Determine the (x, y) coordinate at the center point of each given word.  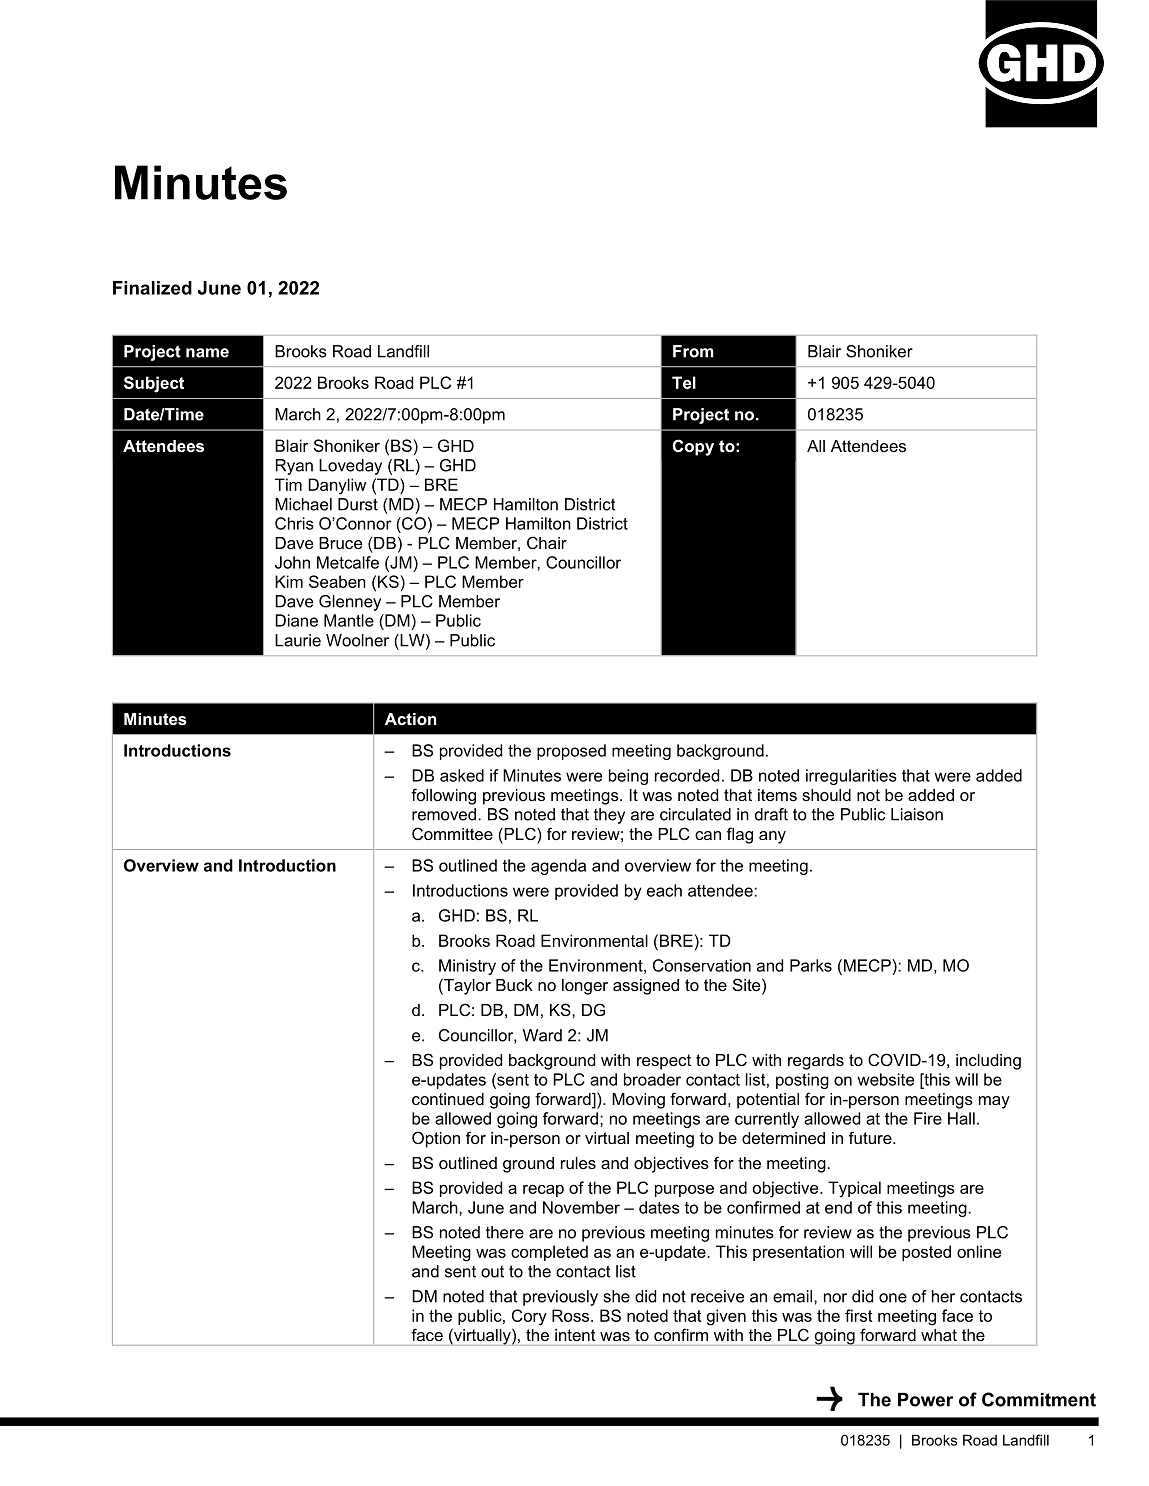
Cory (529, 1317)
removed (444, 814)
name (207, 353)
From (693, 351)
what (939, 1335)
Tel (684, 382)
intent (575, 1335)
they (609, 816)
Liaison (917, 814)
